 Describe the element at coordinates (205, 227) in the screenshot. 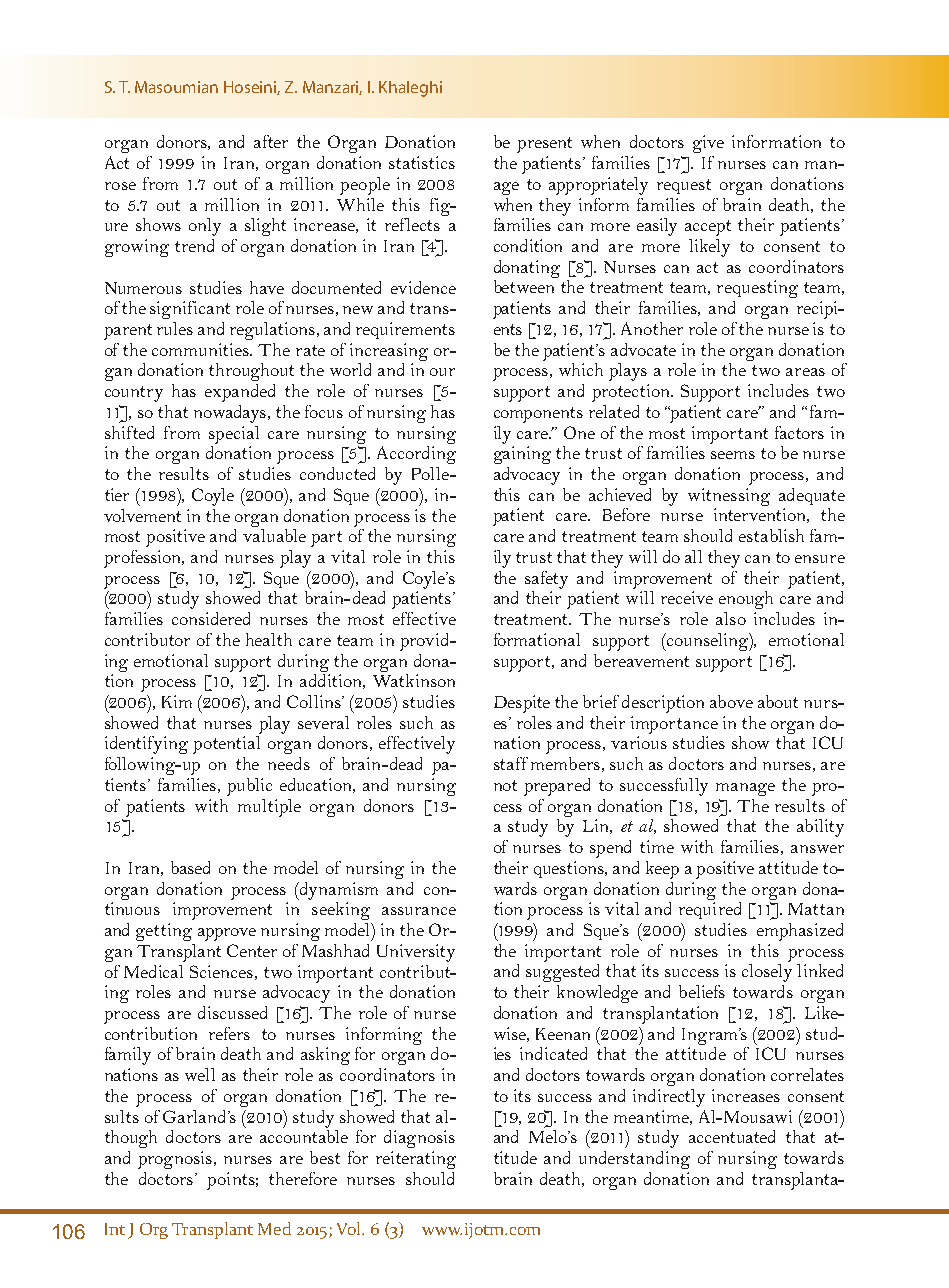

I see `only` at that location.
